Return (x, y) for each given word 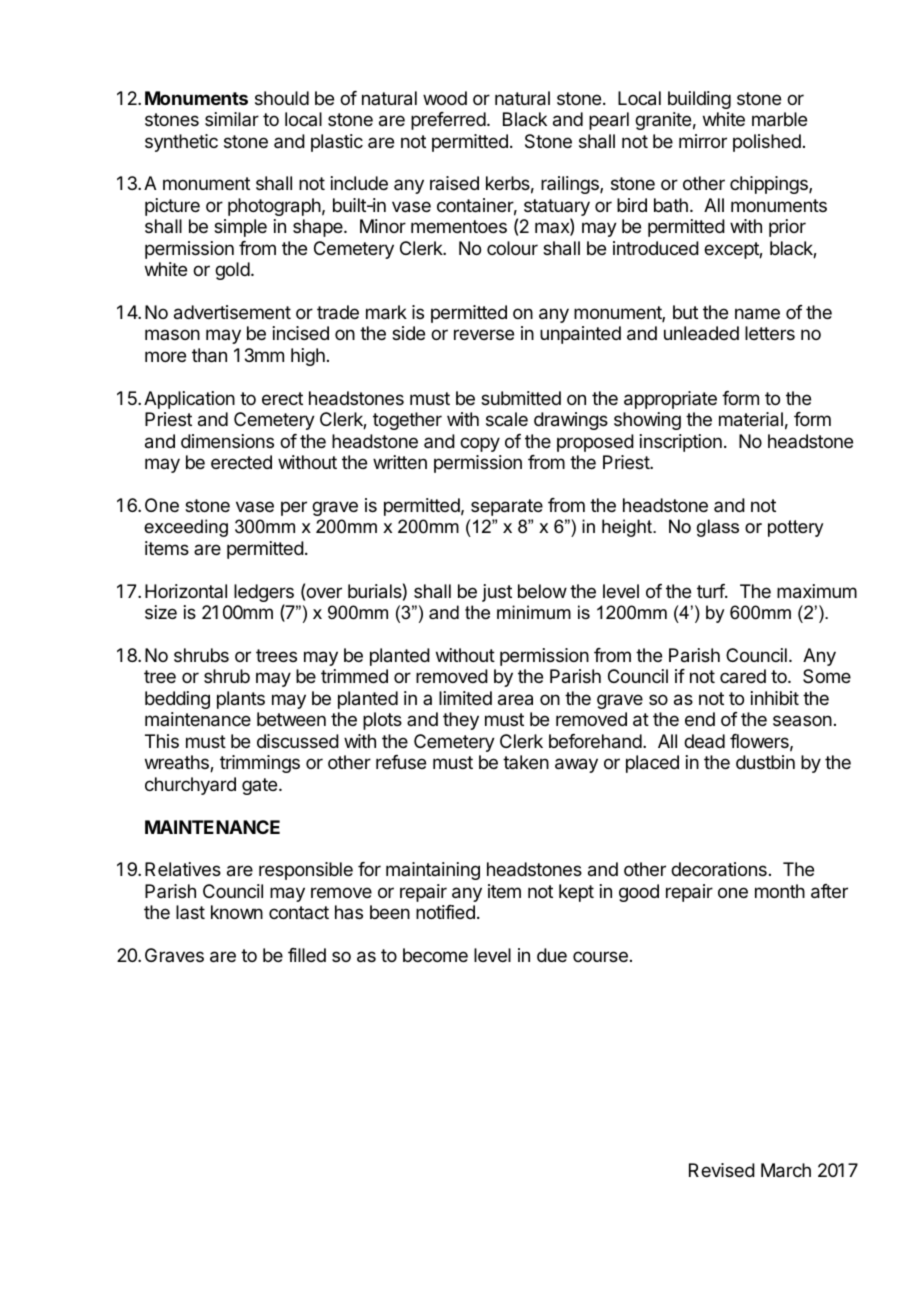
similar (232, 119)
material (751, 419)
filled (307, 955)
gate (259, 786)
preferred (448, 121)
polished (767, 143)
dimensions (227, 441)
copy (480, 444)
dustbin (765, 762)
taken (526, 762)
